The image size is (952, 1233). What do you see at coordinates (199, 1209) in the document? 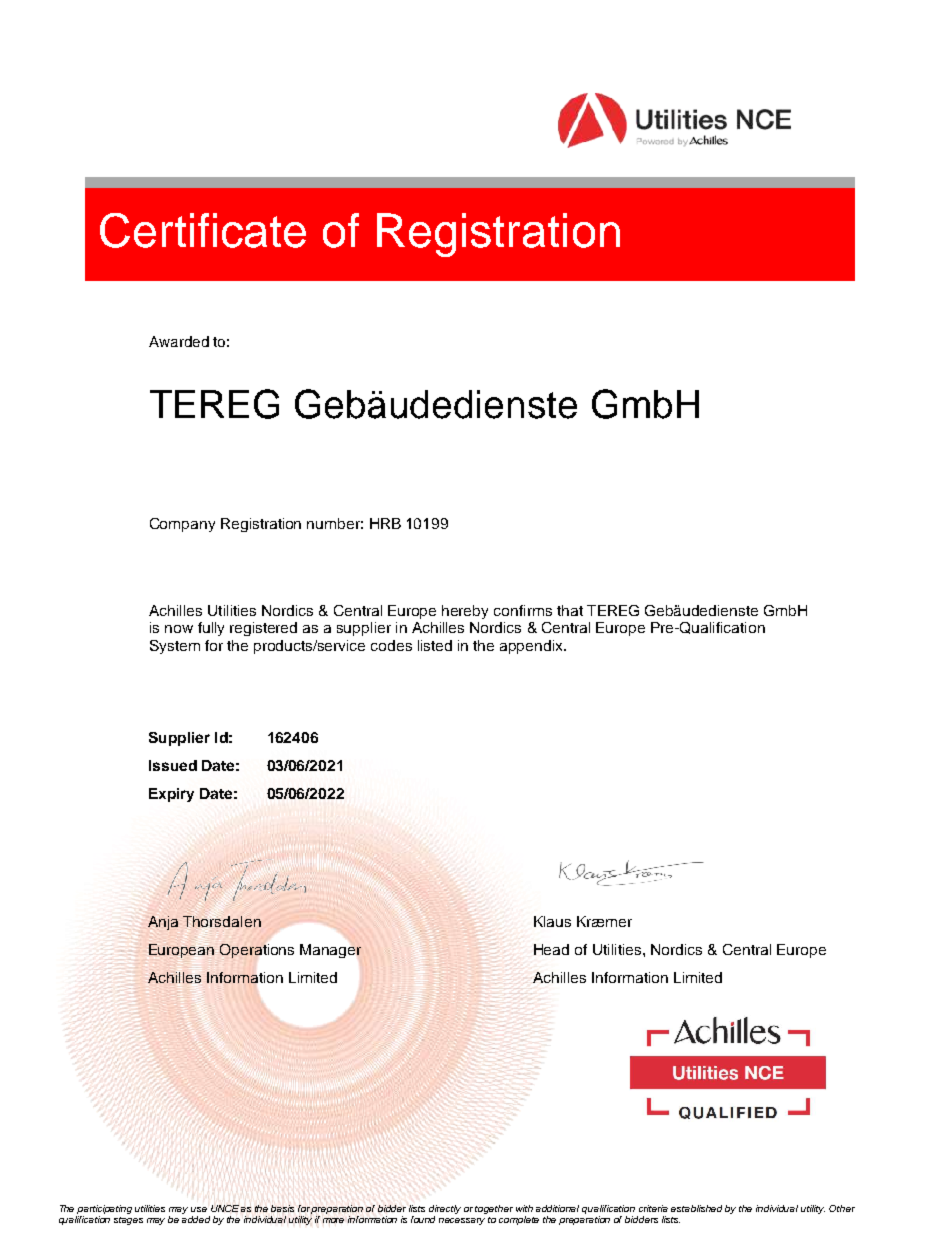
I see `use` at bounding box center [199, 1209].
